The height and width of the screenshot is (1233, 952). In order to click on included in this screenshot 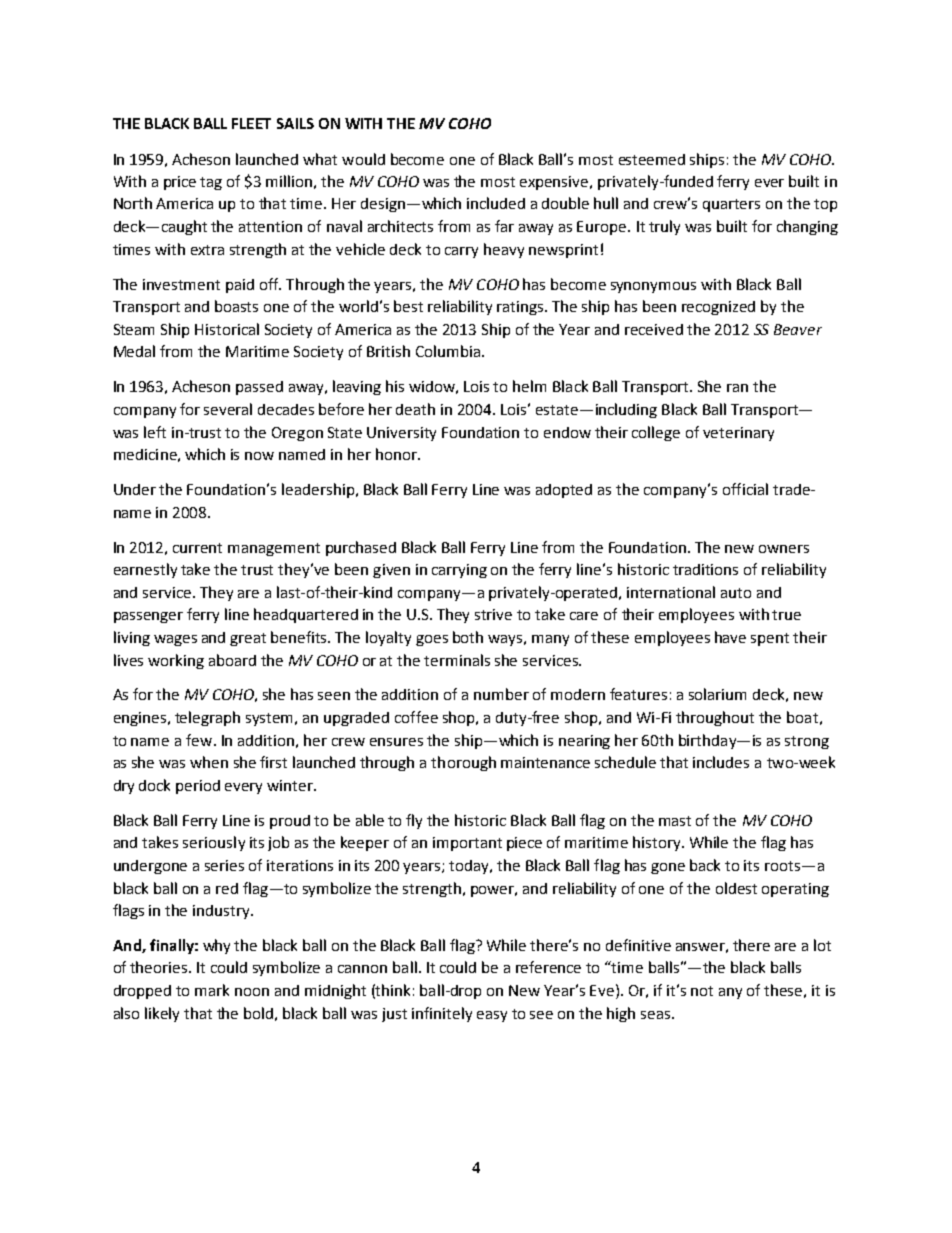, I will do `click(496, 203)`.
